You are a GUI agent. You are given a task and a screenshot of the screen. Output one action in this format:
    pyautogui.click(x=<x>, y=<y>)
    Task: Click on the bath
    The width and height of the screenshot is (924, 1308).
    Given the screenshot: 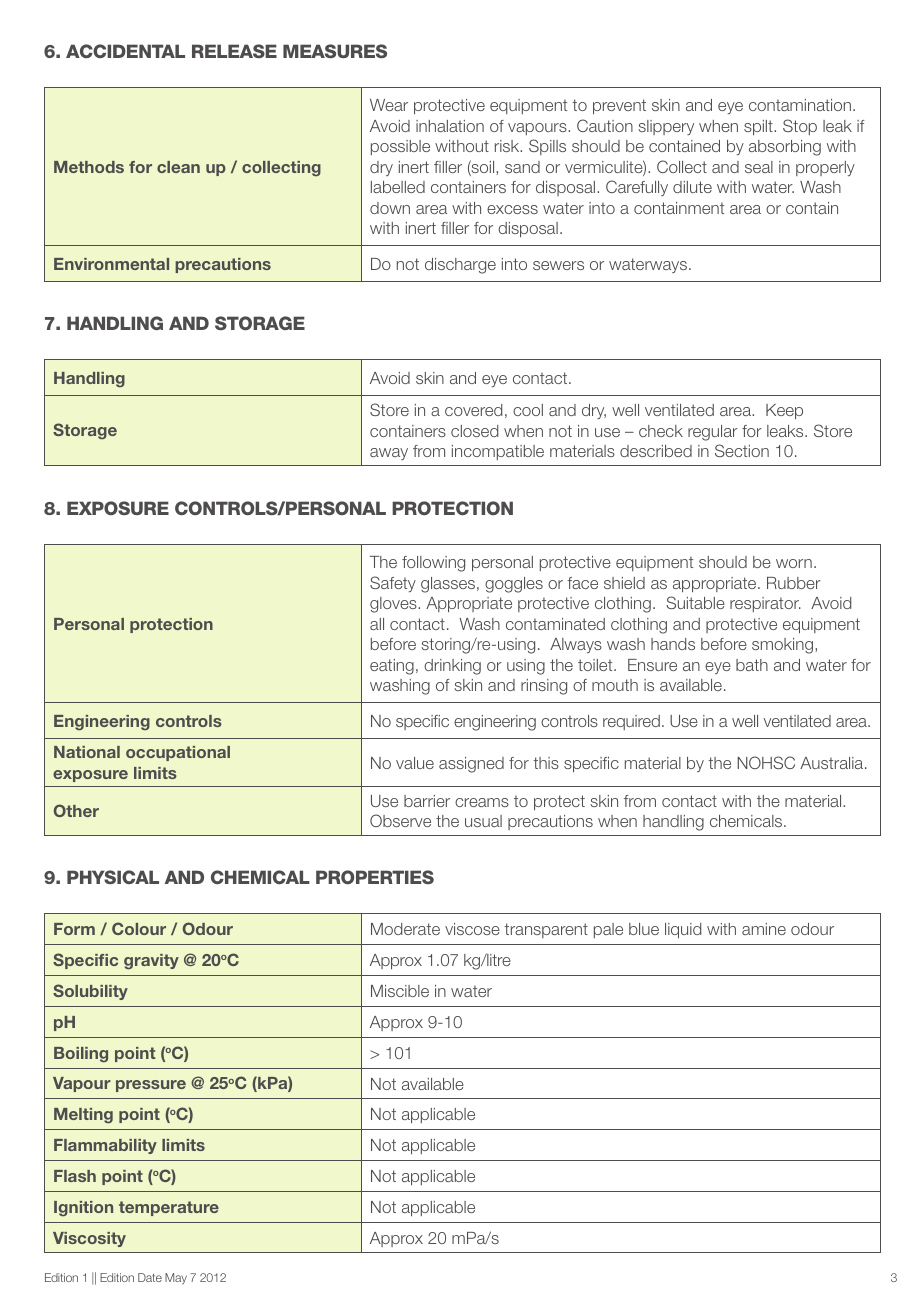 What is the action you would take?
    pyautogui.click(x=752, y=665)
